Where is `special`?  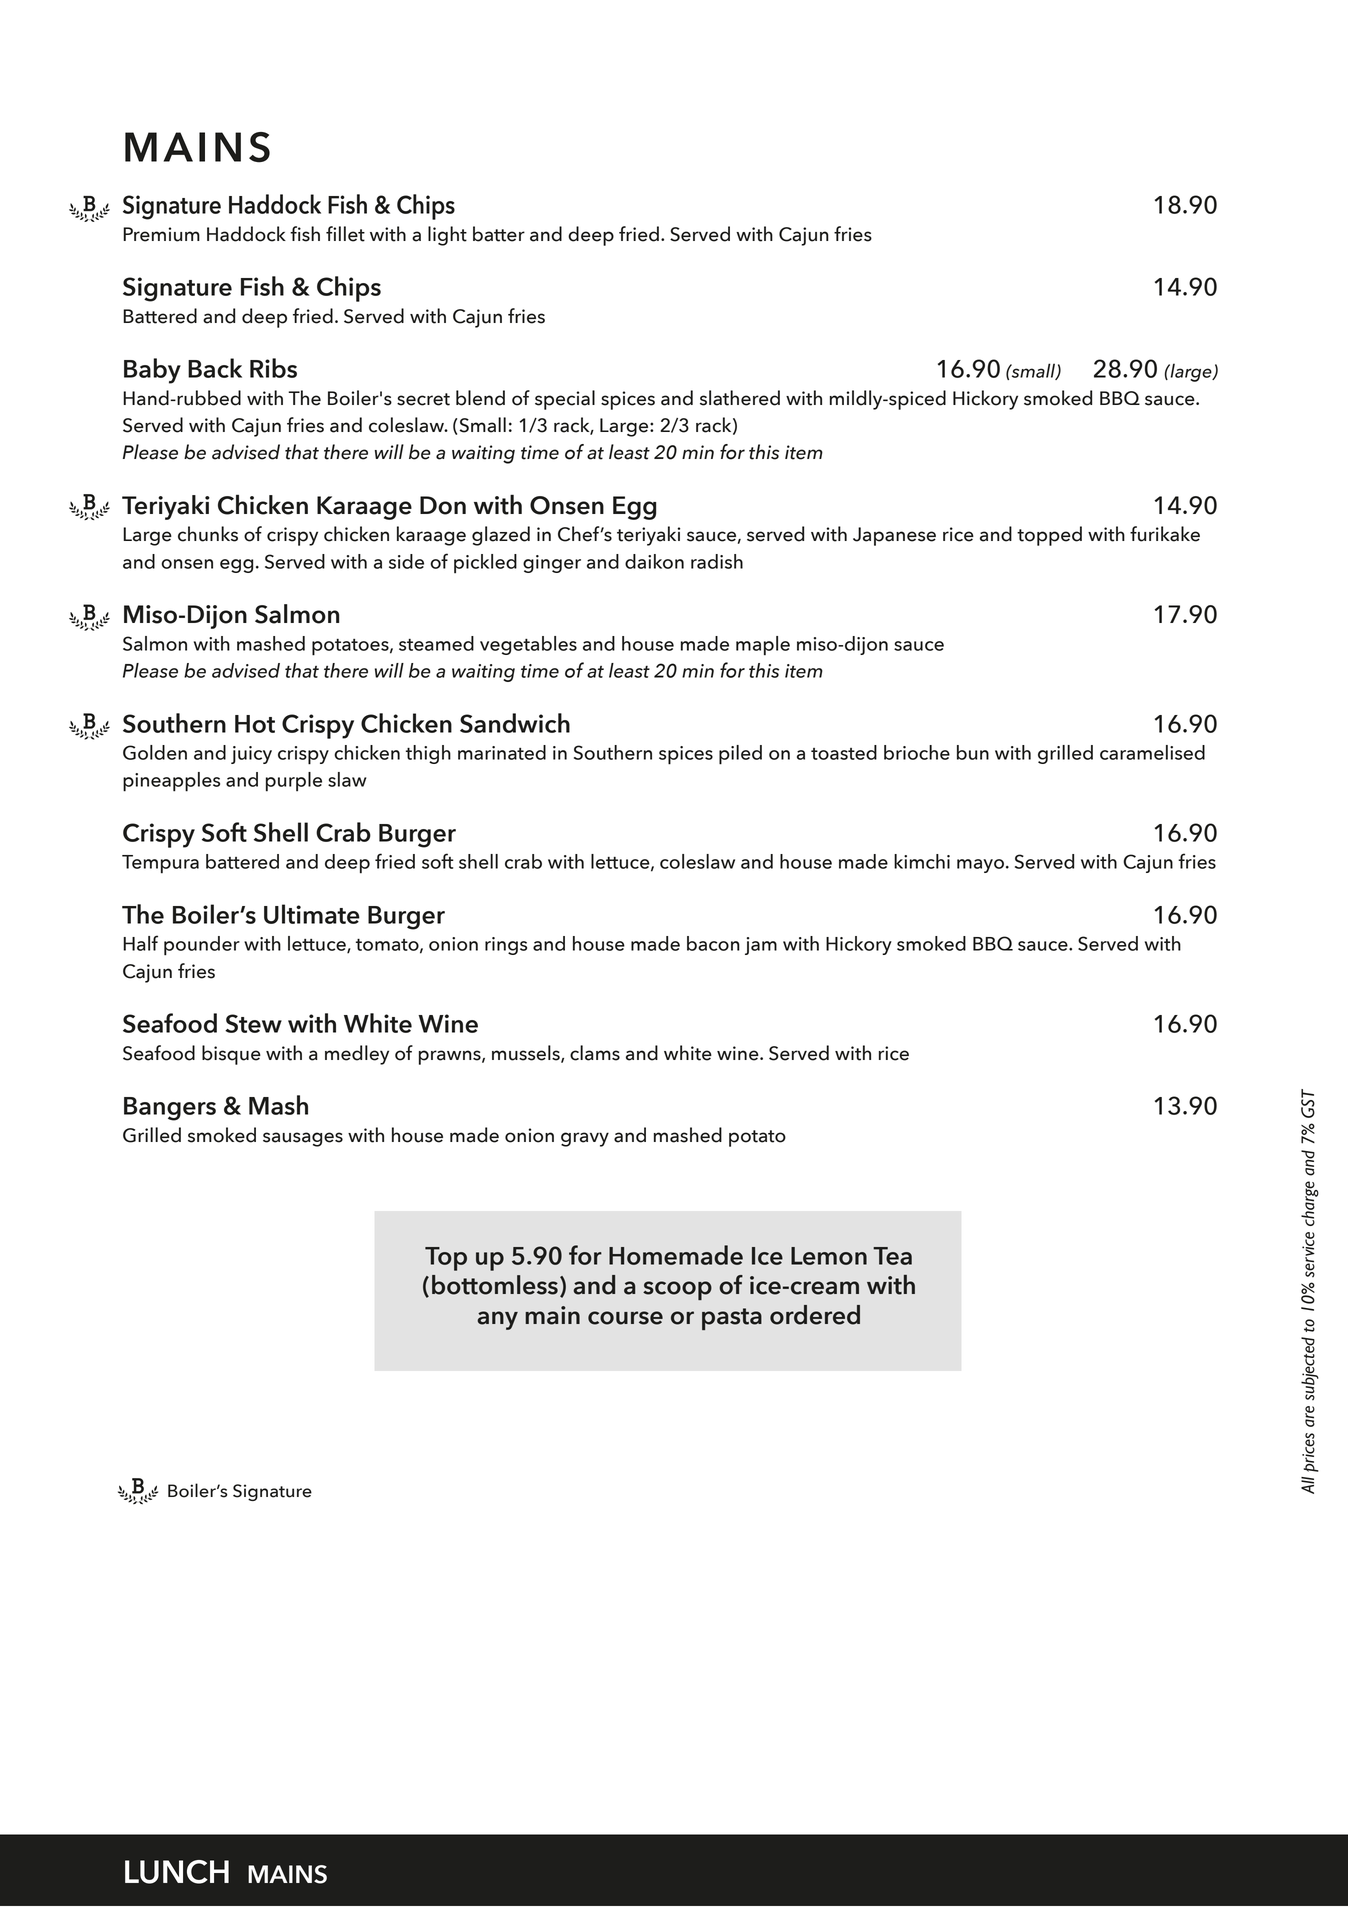 special is located at coordinates (565, 400).
